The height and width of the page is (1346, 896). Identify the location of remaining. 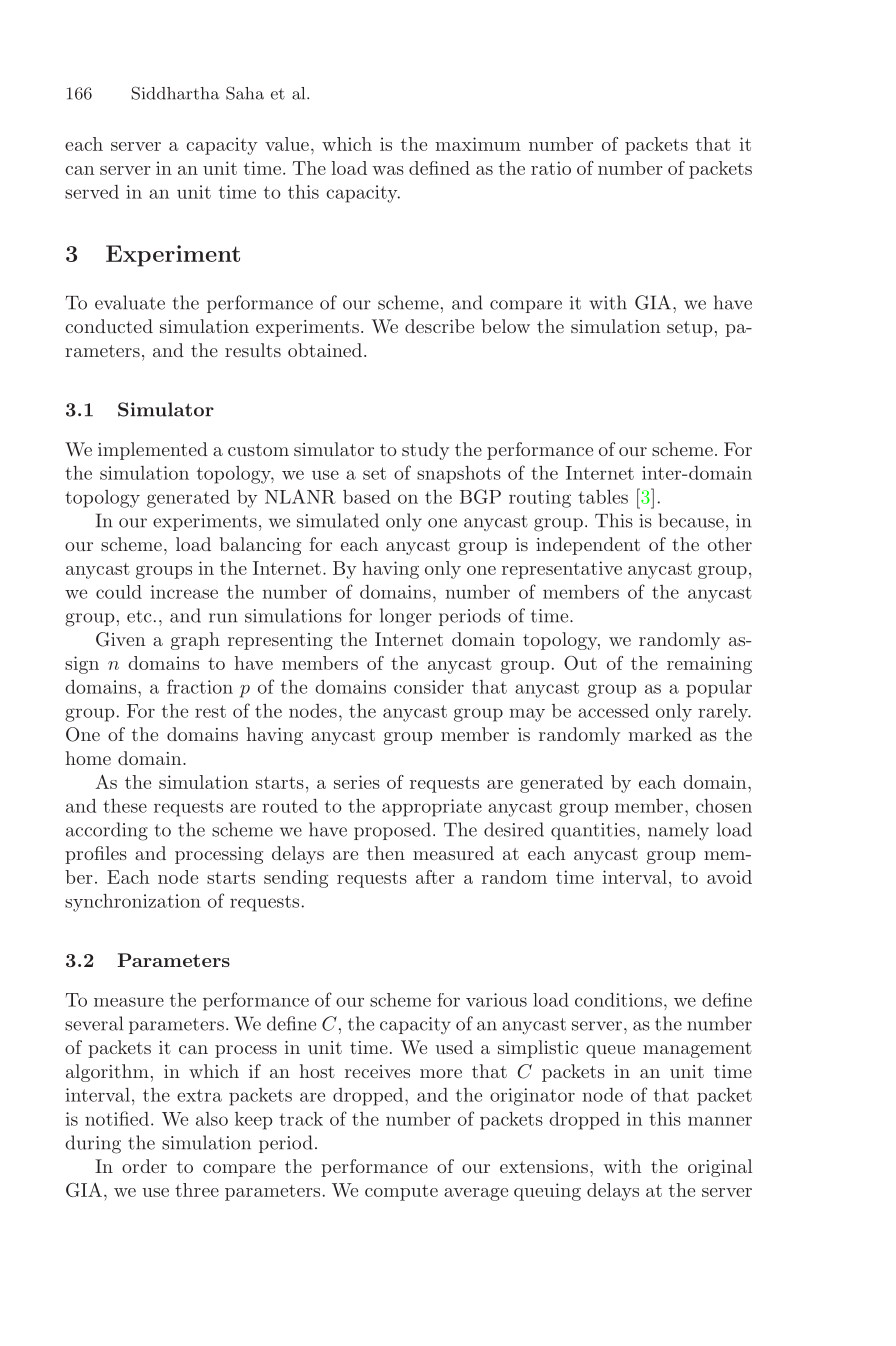
(709, 665).
